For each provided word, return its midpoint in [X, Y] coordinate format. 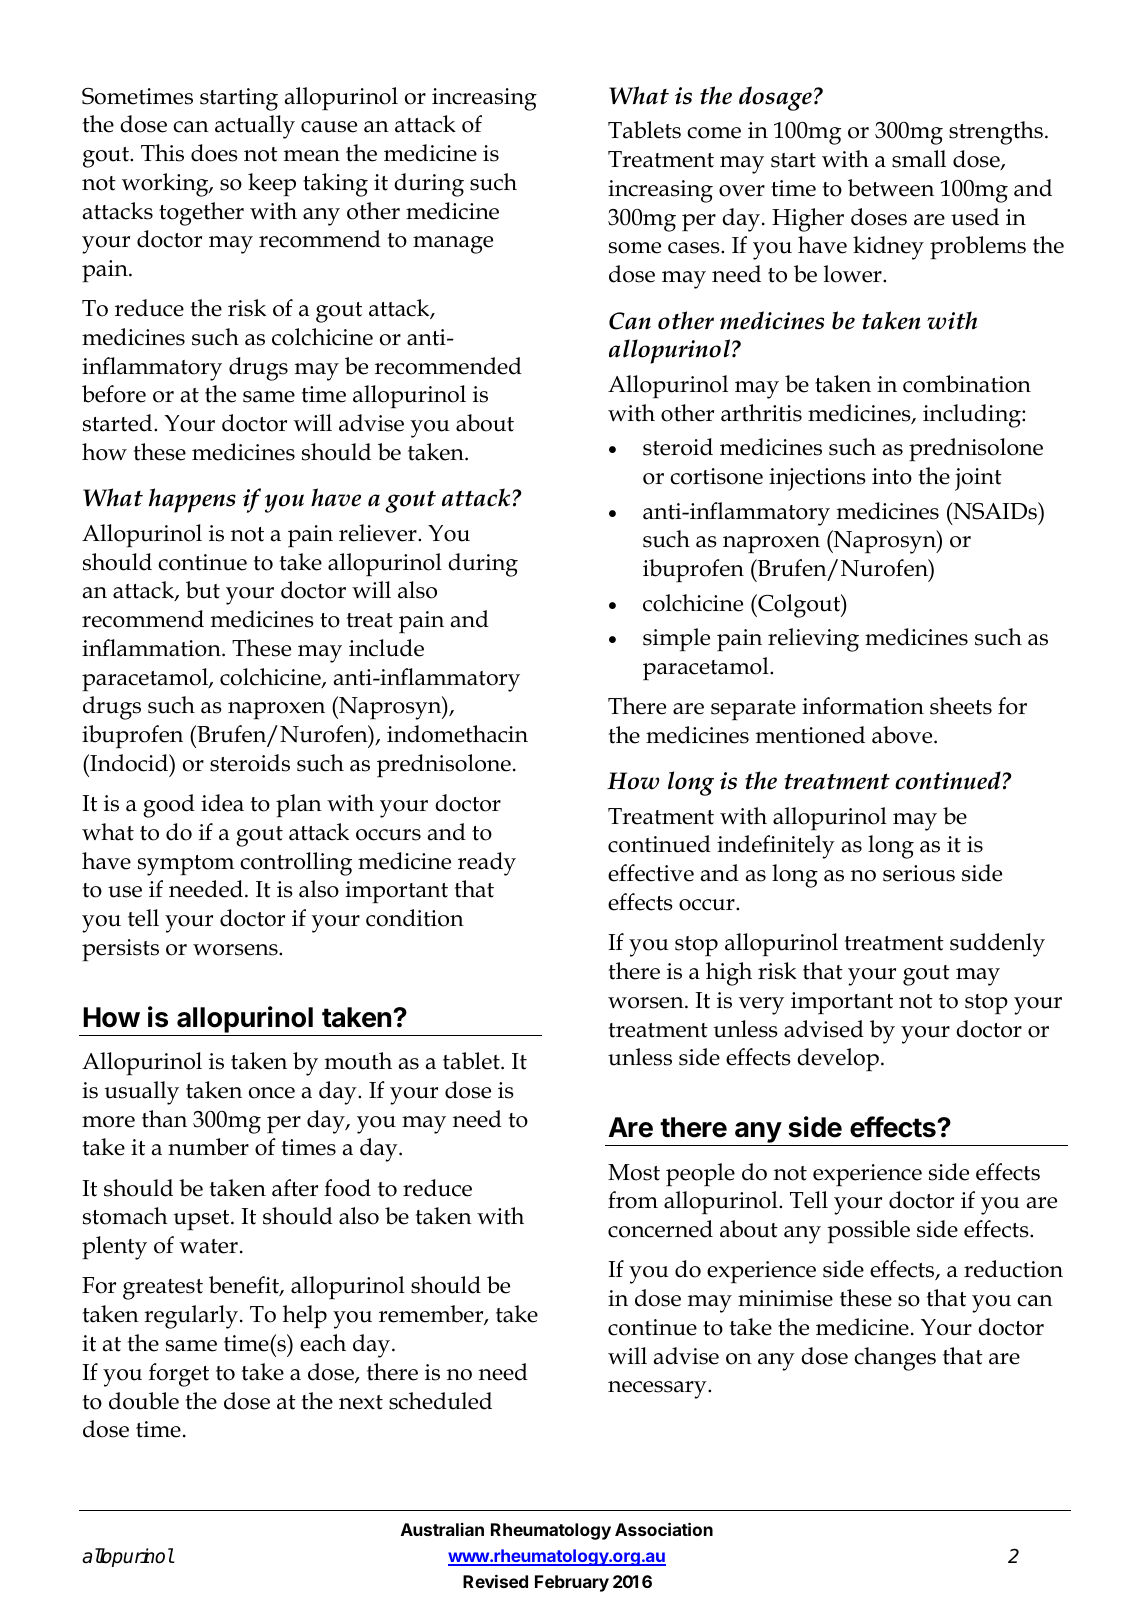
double [144, 1401]
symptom [186, 865]
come [714, 133]
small [919, 159]
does [214, 153]
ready [487, 864]
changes [895, 1359]
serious [919, 873]
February [572, 1583]
